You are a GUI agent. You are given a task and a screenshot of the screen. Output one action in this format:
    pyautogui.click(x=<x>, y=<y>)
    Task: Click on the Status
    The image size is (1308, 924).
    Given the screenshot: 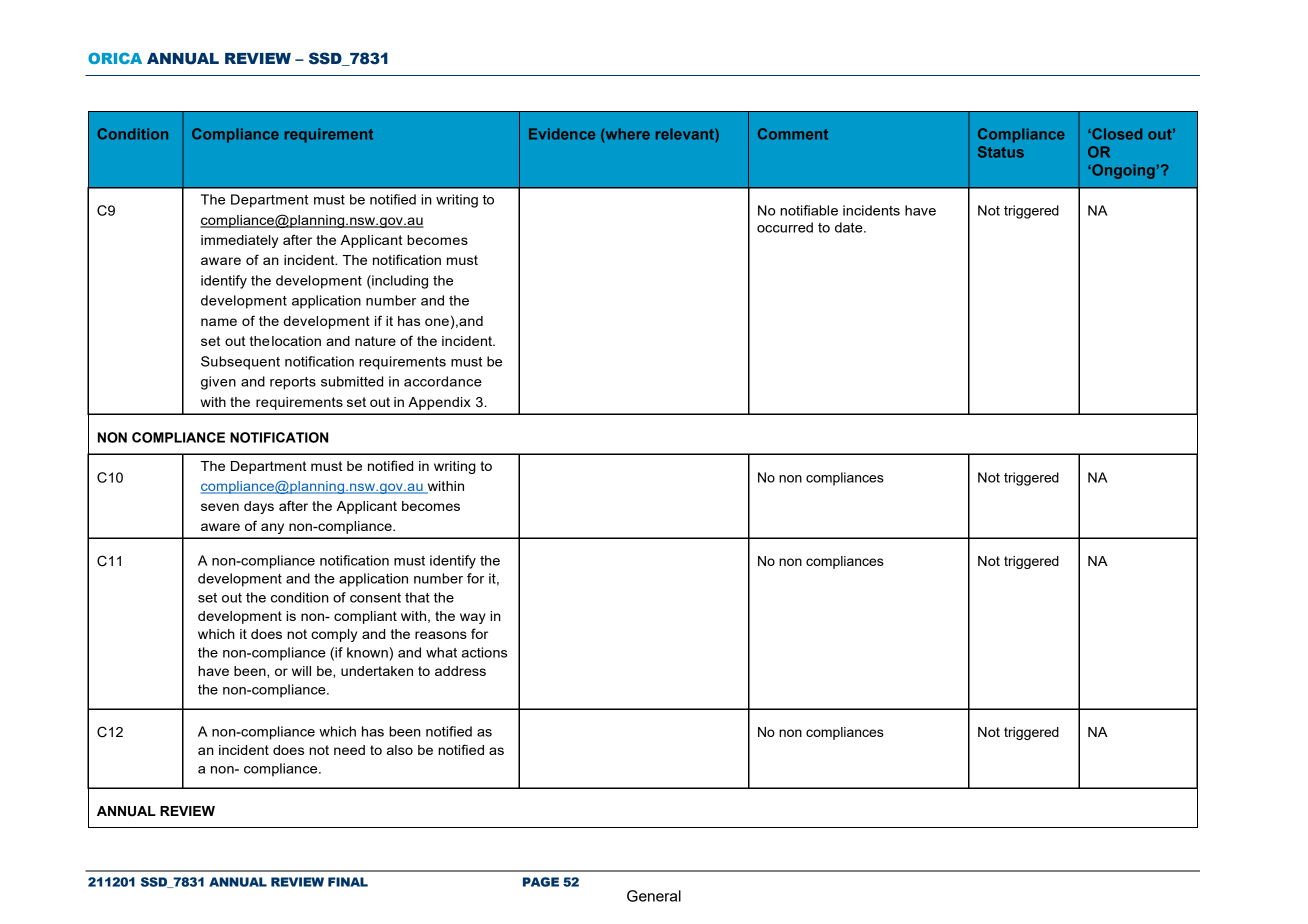 What is the action you would take?
    pyautogui.click(x=1001, y=152)
